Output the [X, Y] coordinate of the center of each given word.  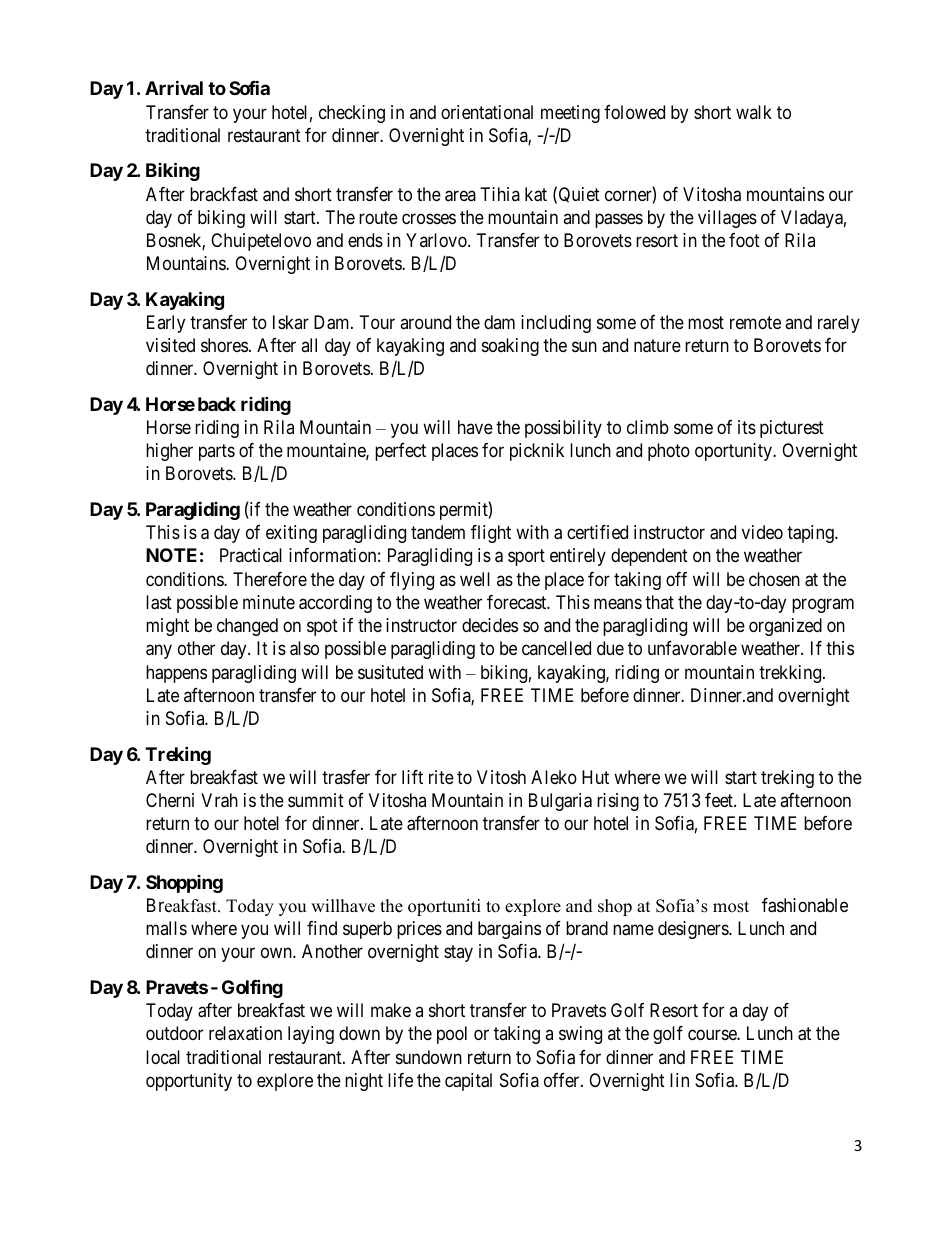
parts [217, 452]
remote [755, 322]
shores [224, 345]
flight [491, 534]
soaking [510, 347]
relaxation [245, 1033]
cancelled [556, 648]
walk [754, 112]
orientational [487, 112]
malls [166, 928]
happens [176, 674]
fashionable [805, 905]
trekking [791, 674]
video [762, 532]
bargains [509, 930]
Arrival [174, 87]
